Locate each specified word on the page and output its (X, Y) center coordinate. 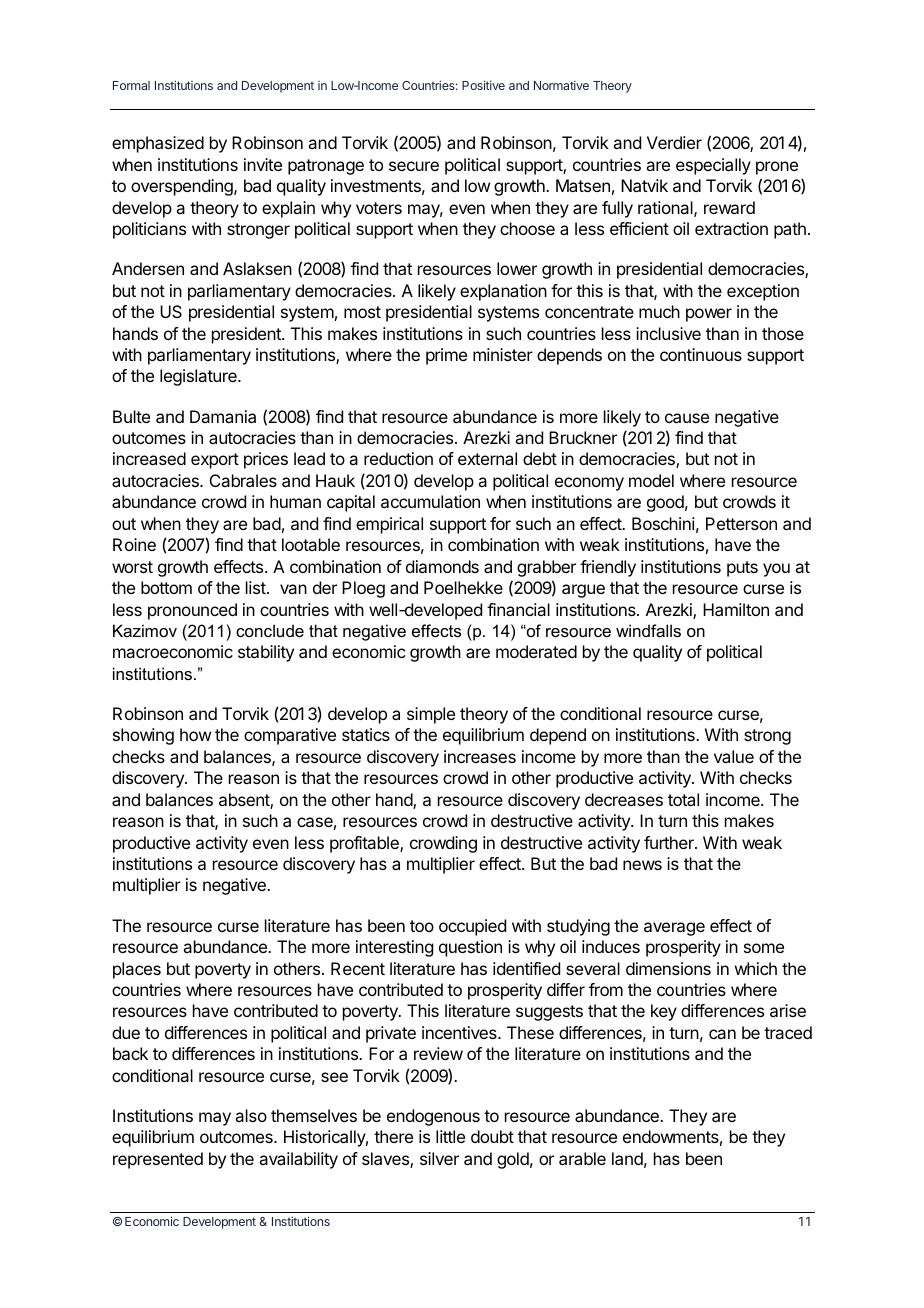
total (683, 799)
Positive (483, 85)
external (487, 458)
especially (713, 166)
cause (687, 418)
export (215, 461)
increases (480, 756)
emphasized (158, 144)
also (251, 1115)
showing (143, 736)
